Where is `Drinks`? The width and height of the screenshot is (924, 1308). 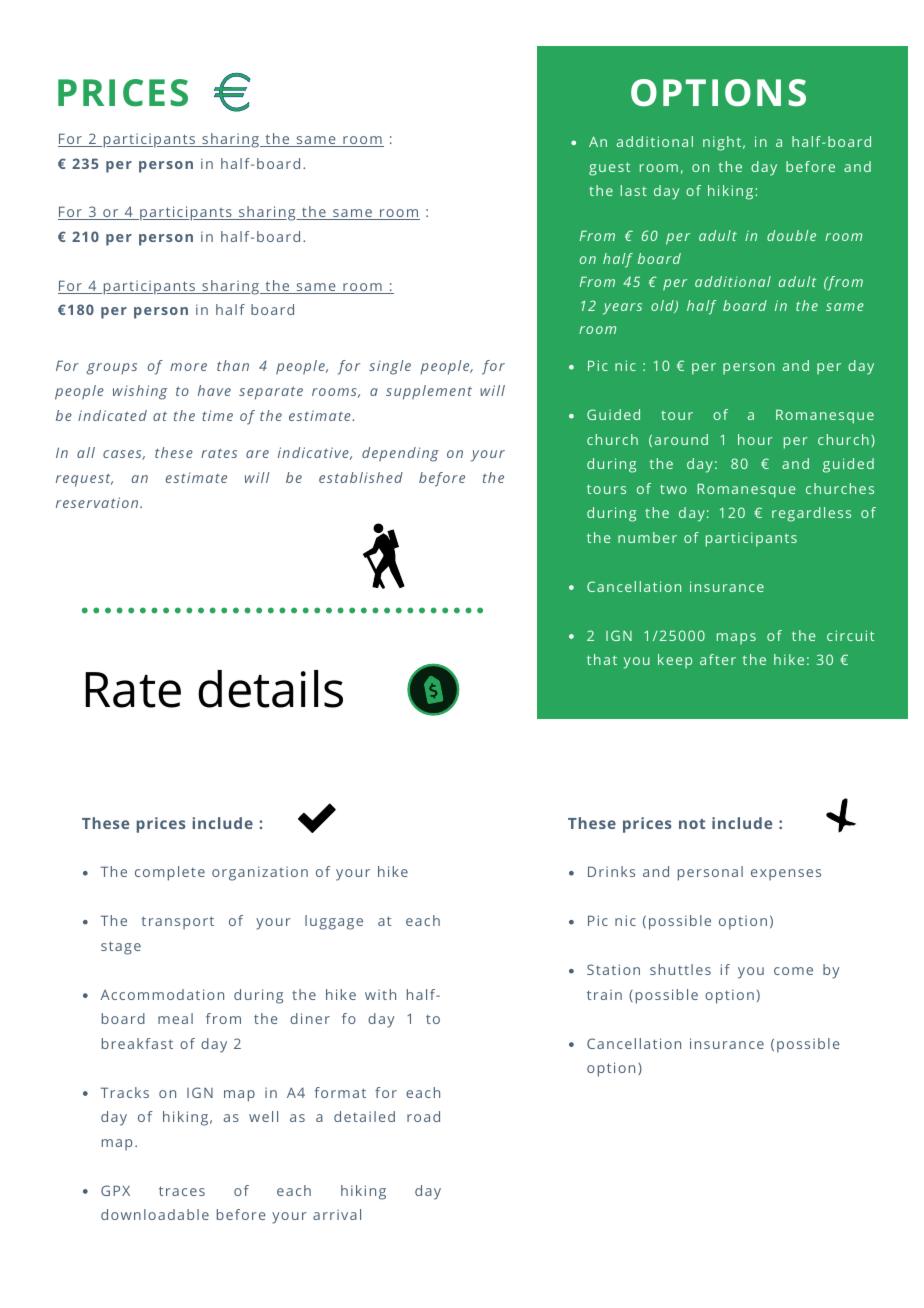 Drinks is located at coordinates (611, 871).
